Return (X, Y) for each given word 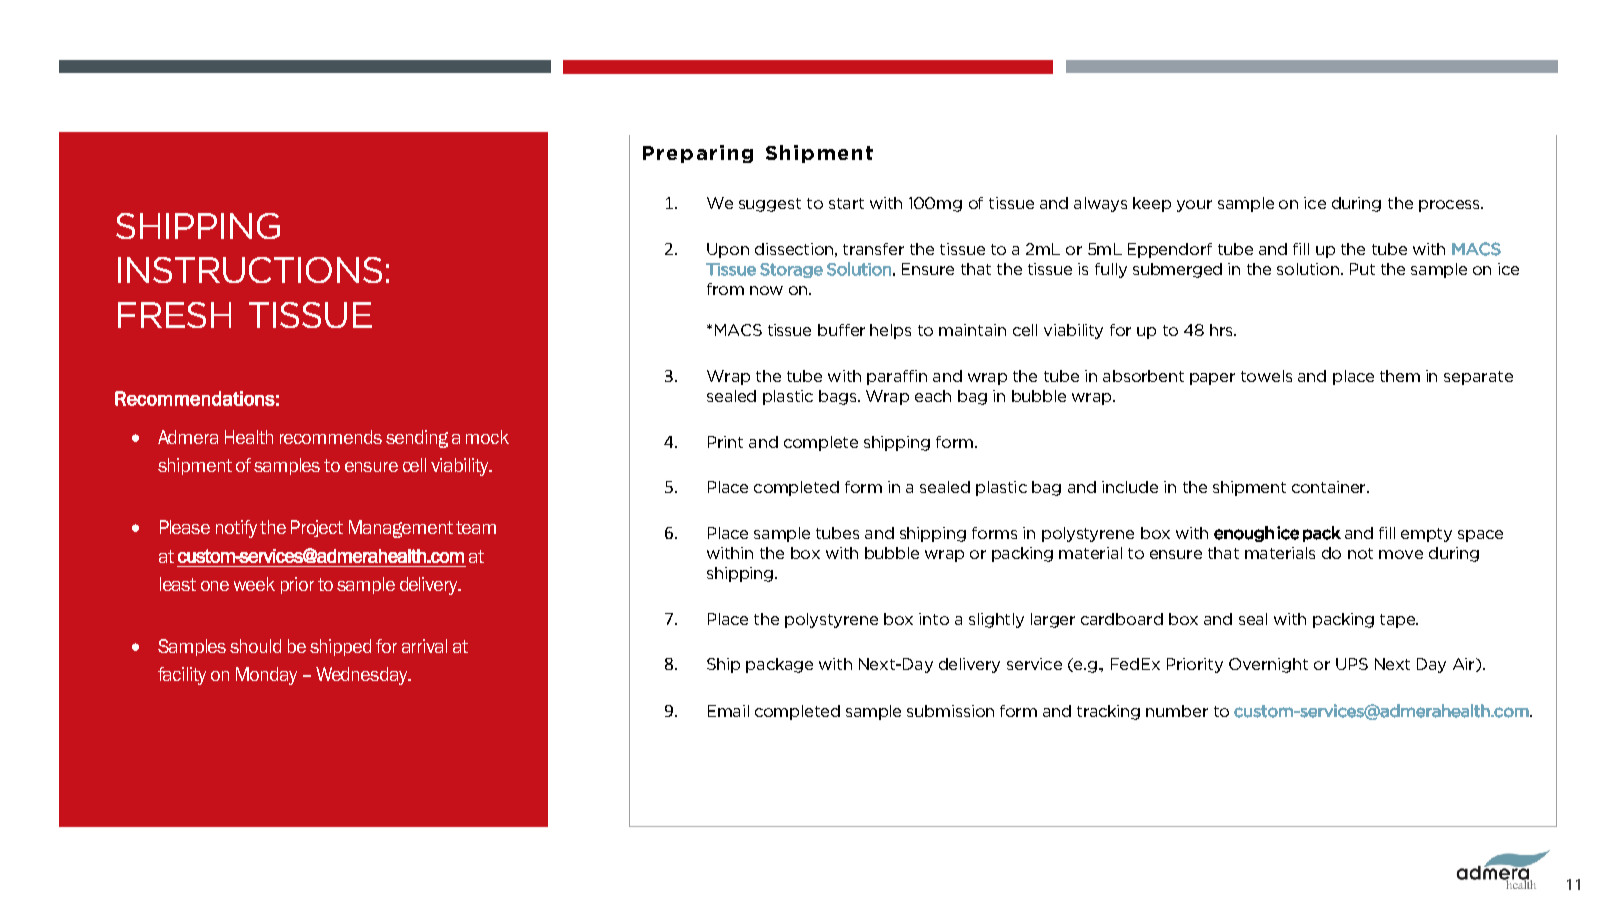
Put (1362, 269)
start (846, 203)
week (254, 584)
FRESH (174, 315)
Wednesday (363, 676)
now (766, 290)
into (934, 619)
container (1330, 487)
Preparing (698, 154)
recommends (331, 437)
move (1401, 554)
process (1450, 206)
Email (728, 711)
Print (725, 442)
